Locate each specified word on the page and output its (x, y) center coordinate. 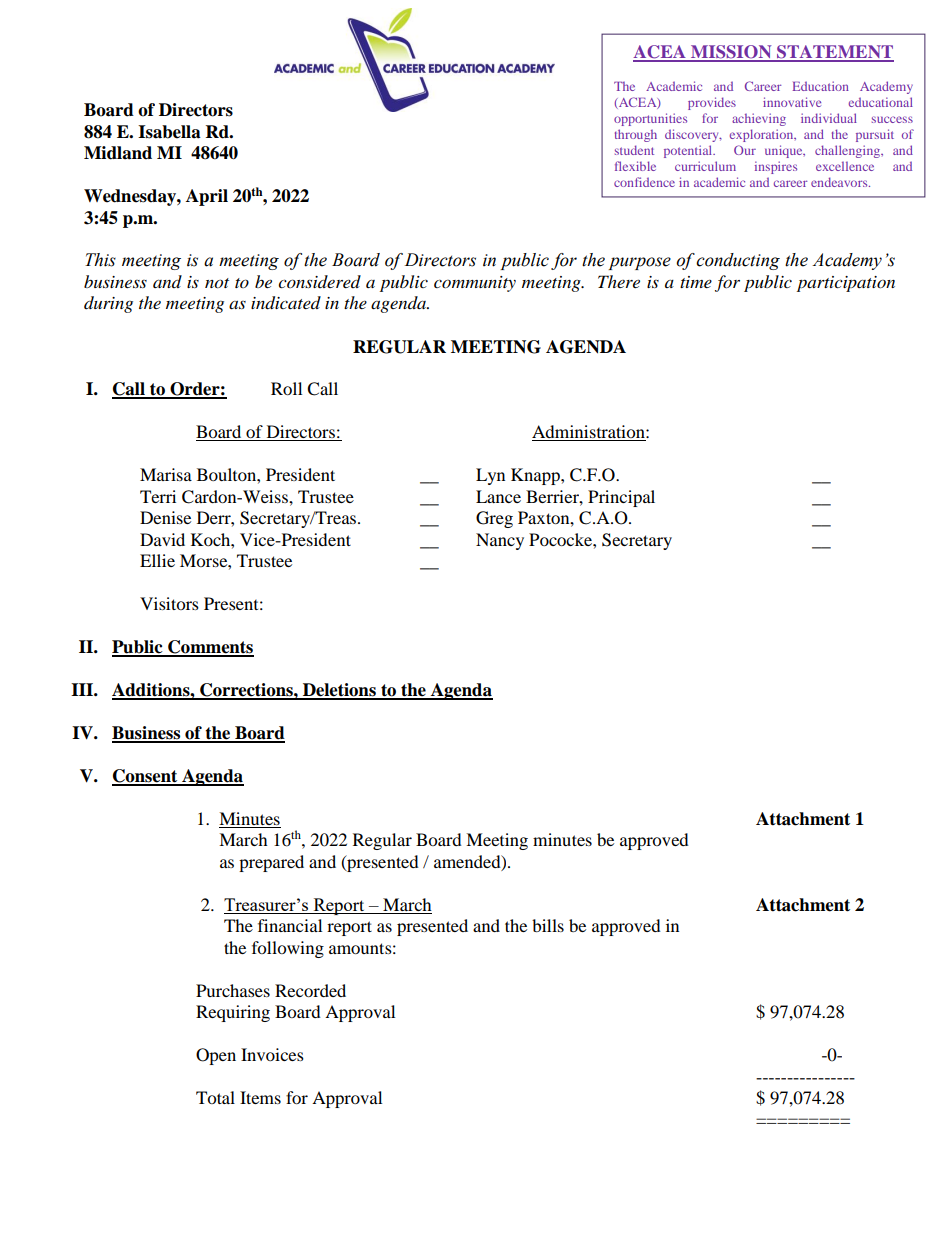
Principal (621, 498)
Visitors (169, 603)
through (636, 135)
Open (216, 1056)
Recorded (310, 990)
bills (548, 925)
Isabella (169, 132)
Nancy (500, 541)
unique (785, 151)
